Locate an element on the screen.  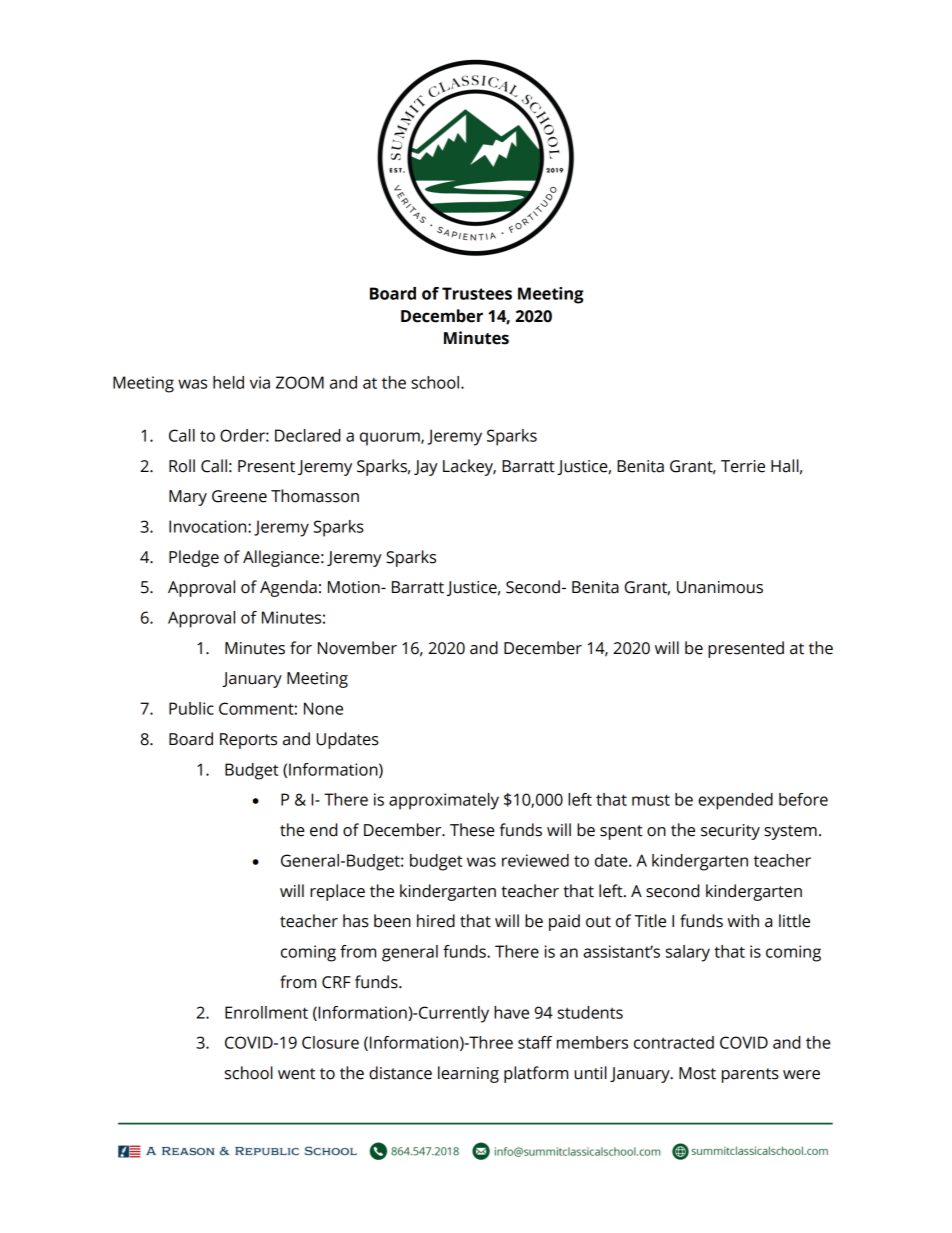
Terrie is located at coordinates (743, 466).
